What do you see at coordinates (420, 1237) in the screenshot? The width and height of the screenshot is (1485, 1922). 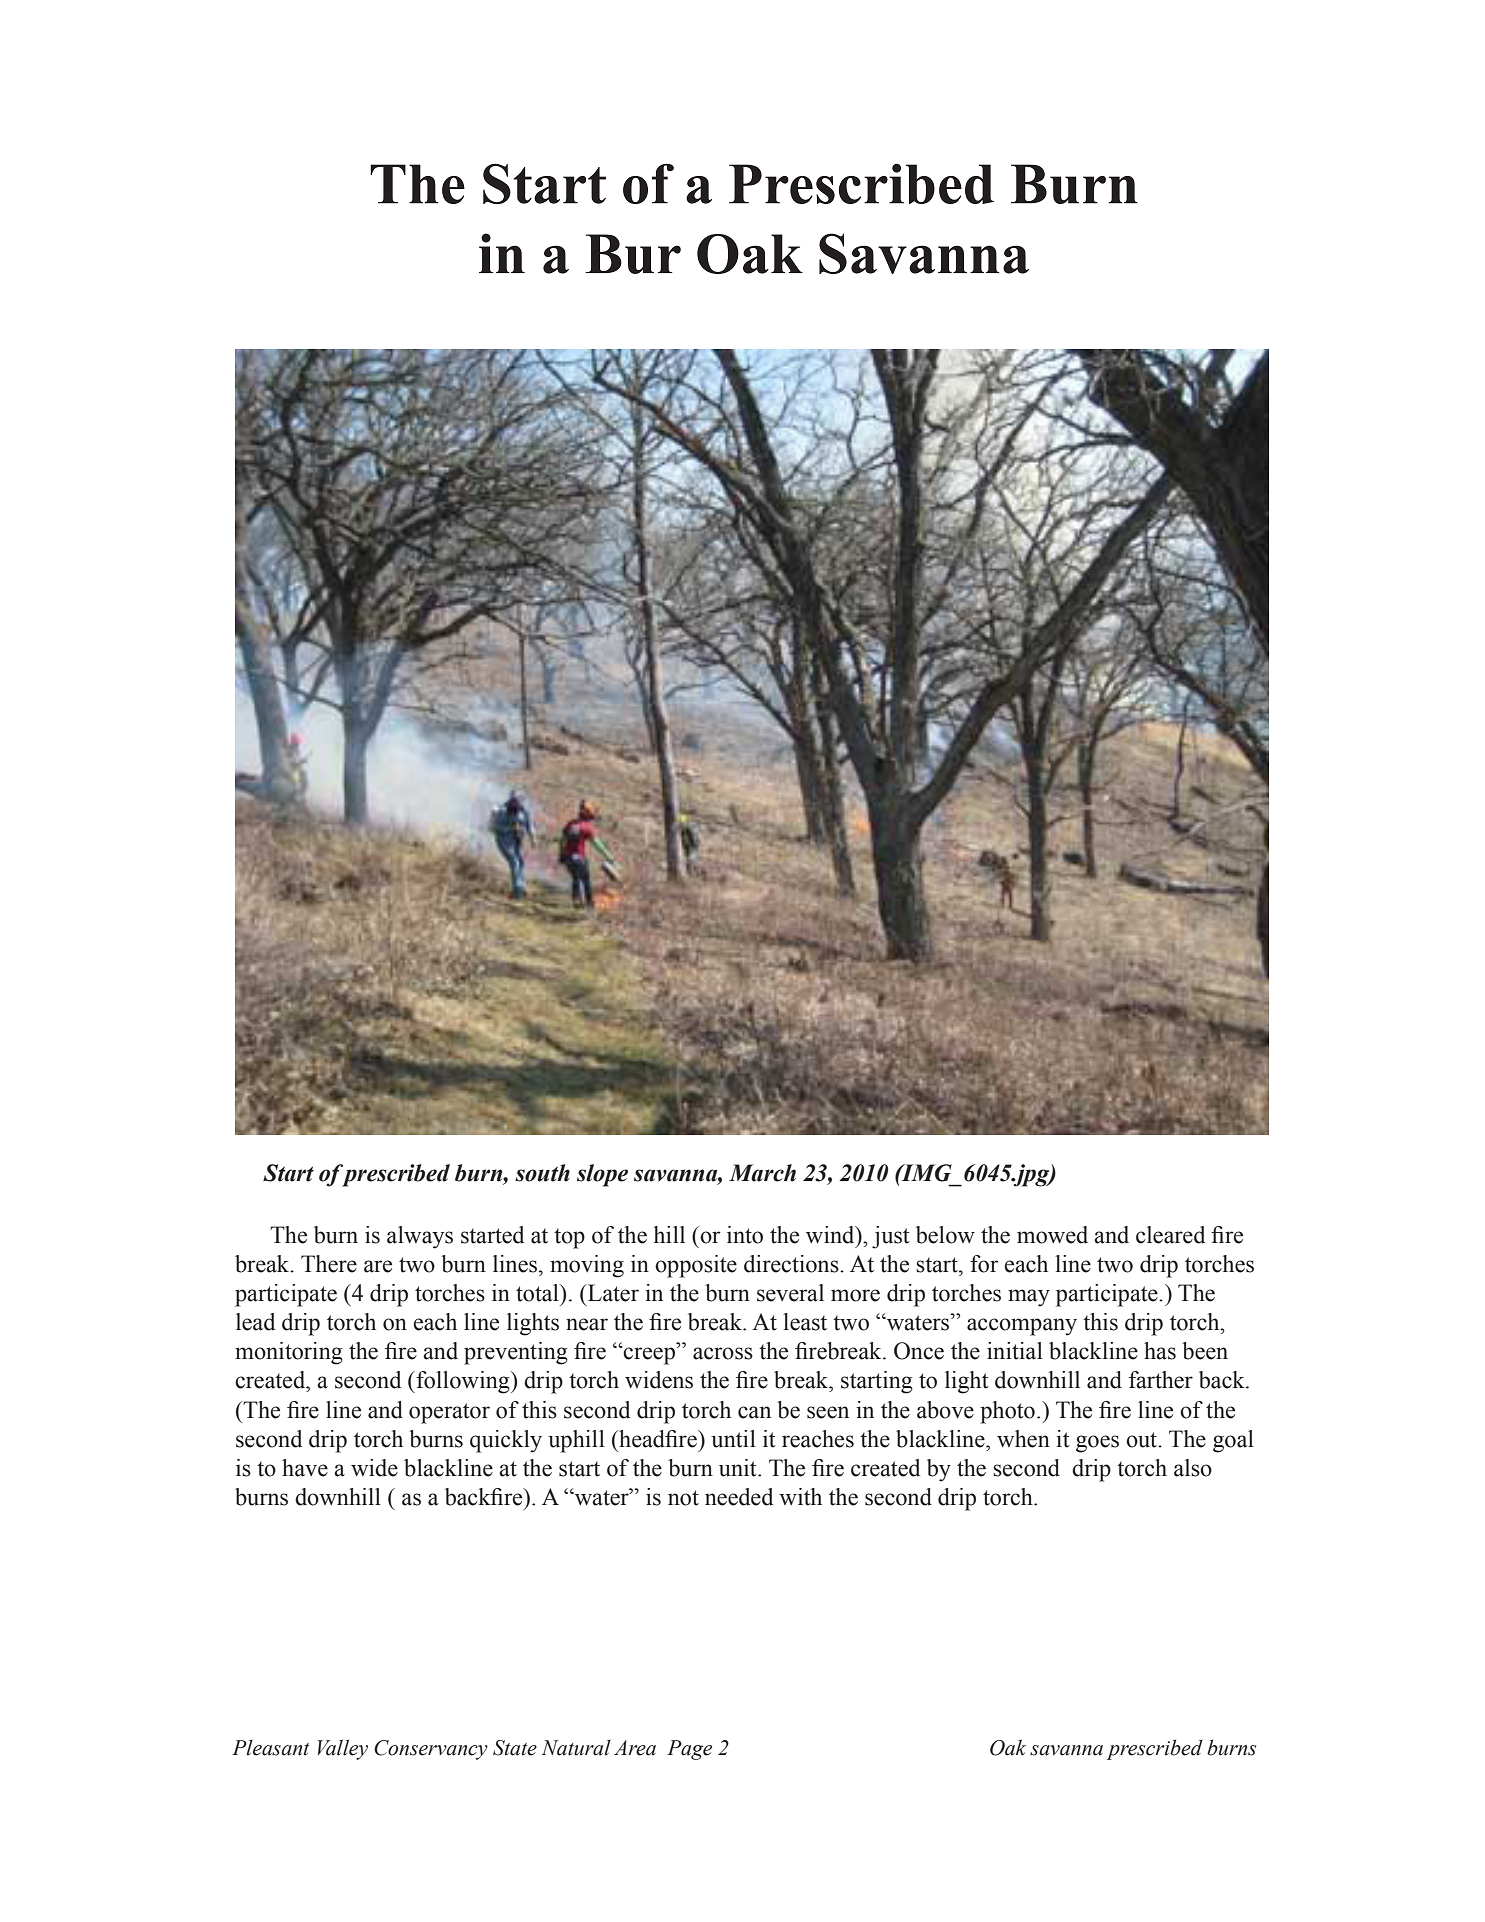 I see `always` at bounding box center [420, 1237].
